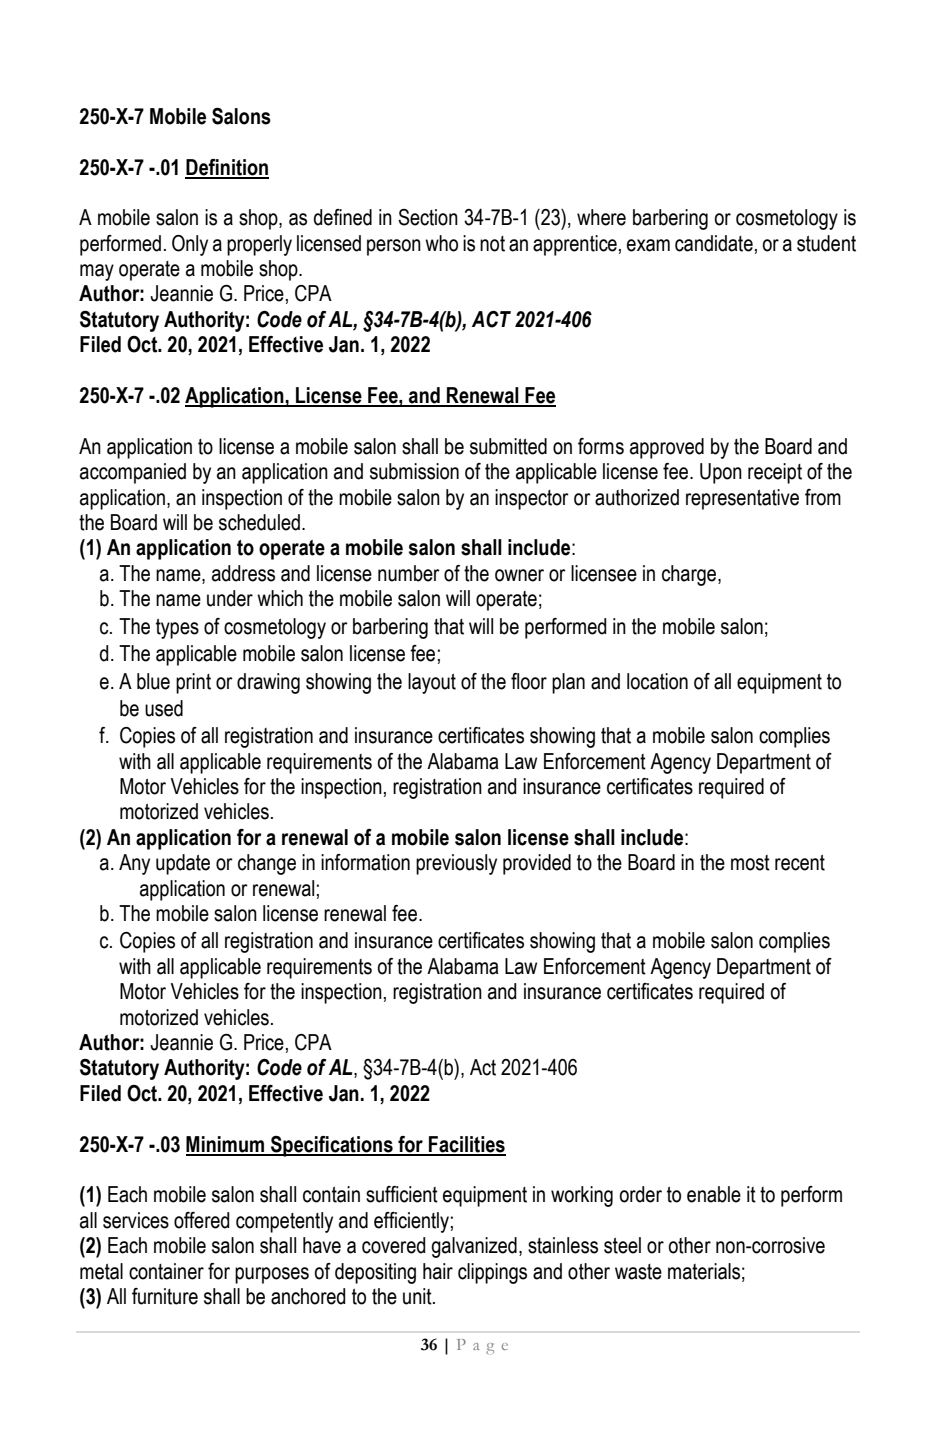 The height and width of the document is (1434, 936). Describe the element at coordinates (164, 708) in the document. I see `used` at that location.
